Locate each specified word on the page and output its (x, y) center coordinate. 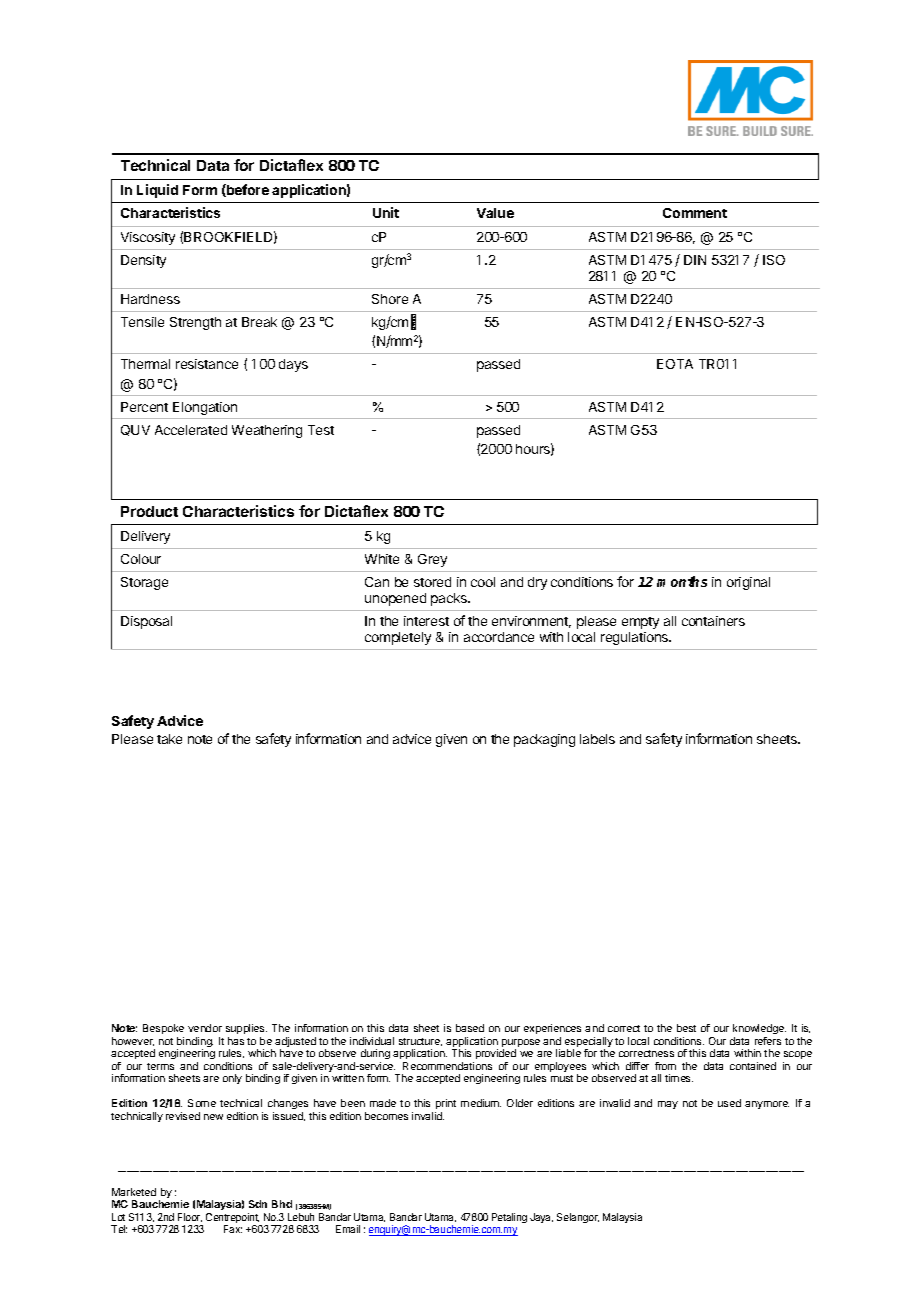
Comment (695, 213)
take (169, 739)
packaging (544, 740)
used (729, 1103)
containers (713, 621)
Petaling (509, 1218)
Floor (190, 1217)
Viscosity (148, 238)
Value (495, 213)
